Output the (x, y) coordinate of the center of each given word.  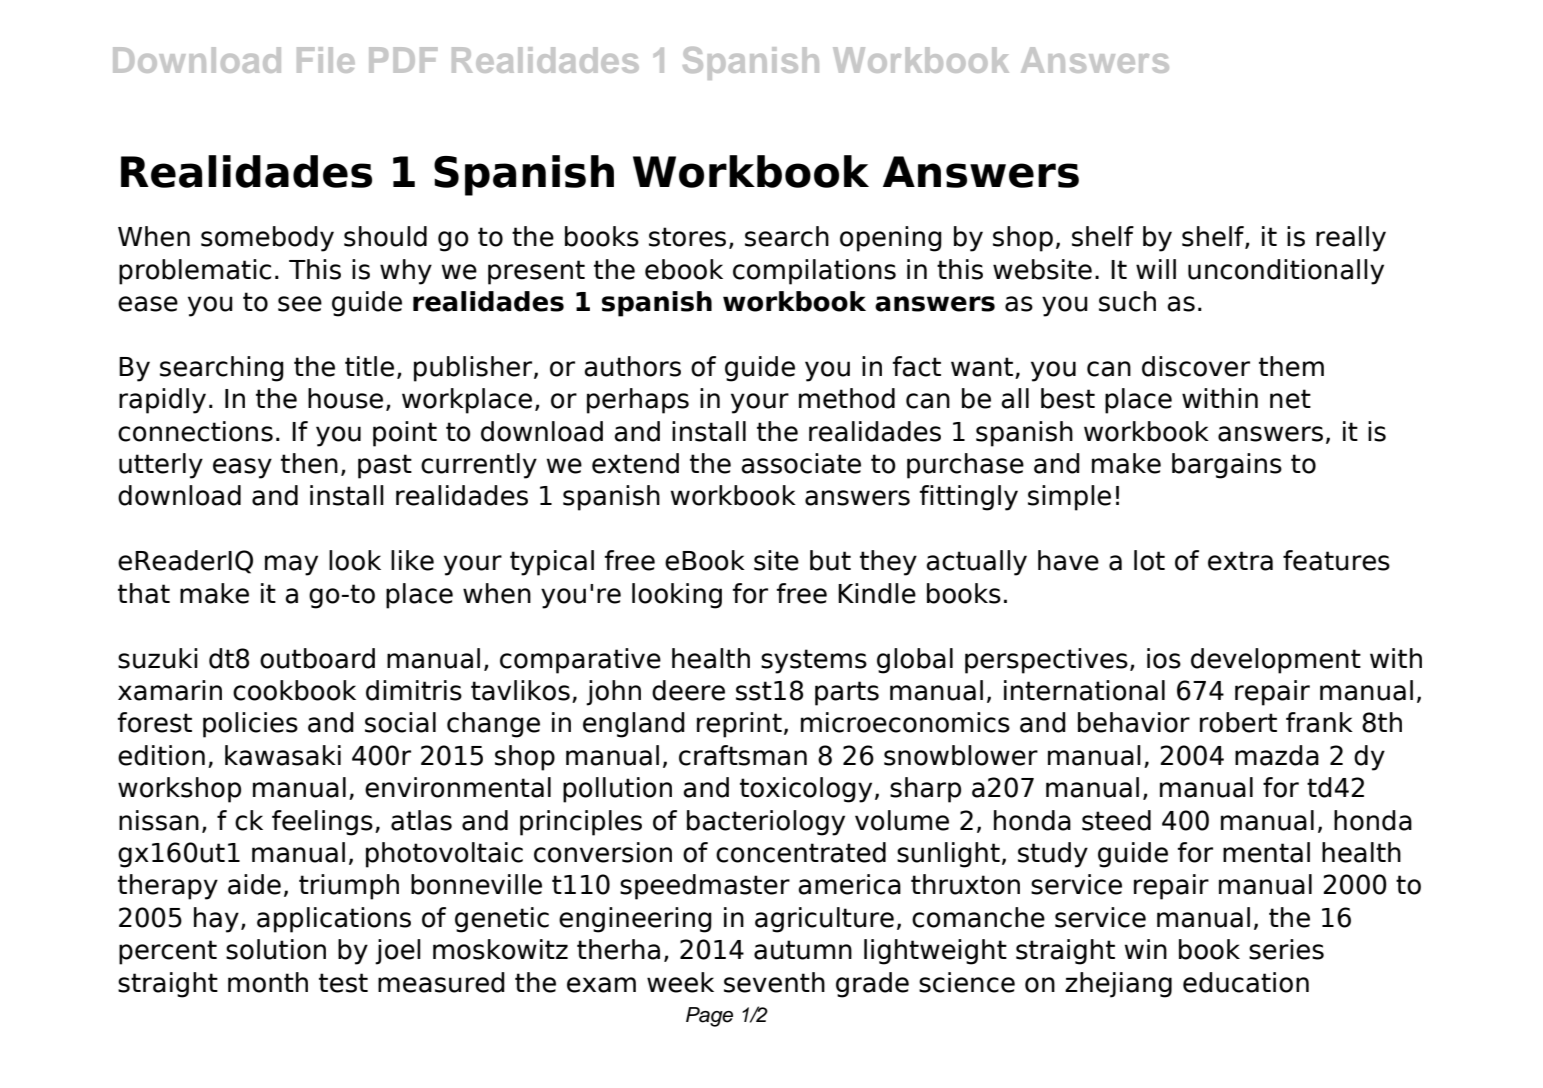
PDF (403, 60)
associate (801, 463)
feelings (322, 823)
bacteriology (766, 823)
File (326, 60)
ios (1164, 658)
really (1351, 239)
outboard (317, 658)
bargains (1227, 466)
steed (1116, 820)
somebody (267, 239)
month (268, 982)
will (1156, 269)
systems (814, 661)
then (309, 463)
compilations (814, 272)
